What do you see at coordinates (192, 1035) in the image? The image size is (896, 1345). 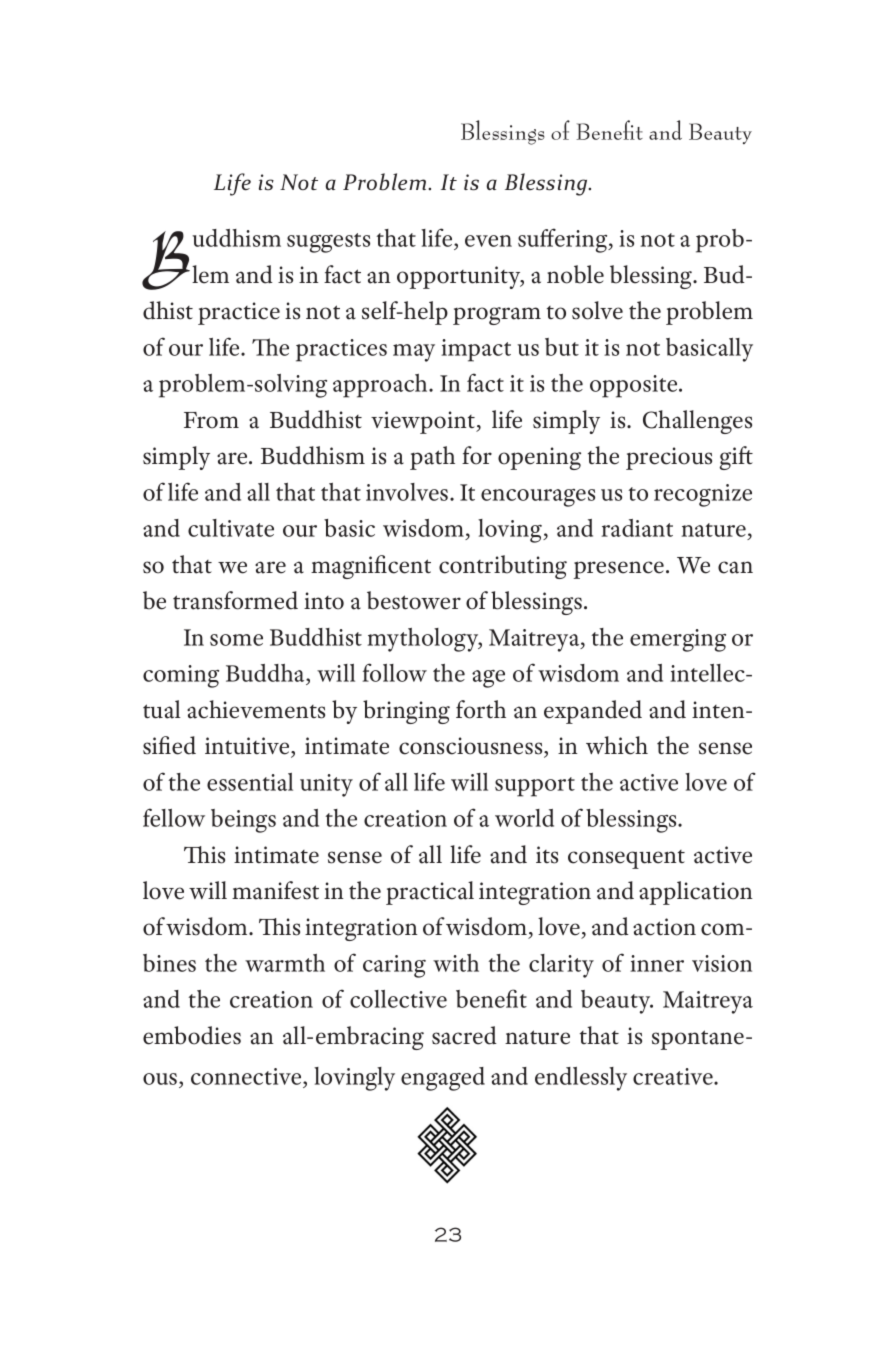 I see `embodies` at bounding box center [192, 1035].
